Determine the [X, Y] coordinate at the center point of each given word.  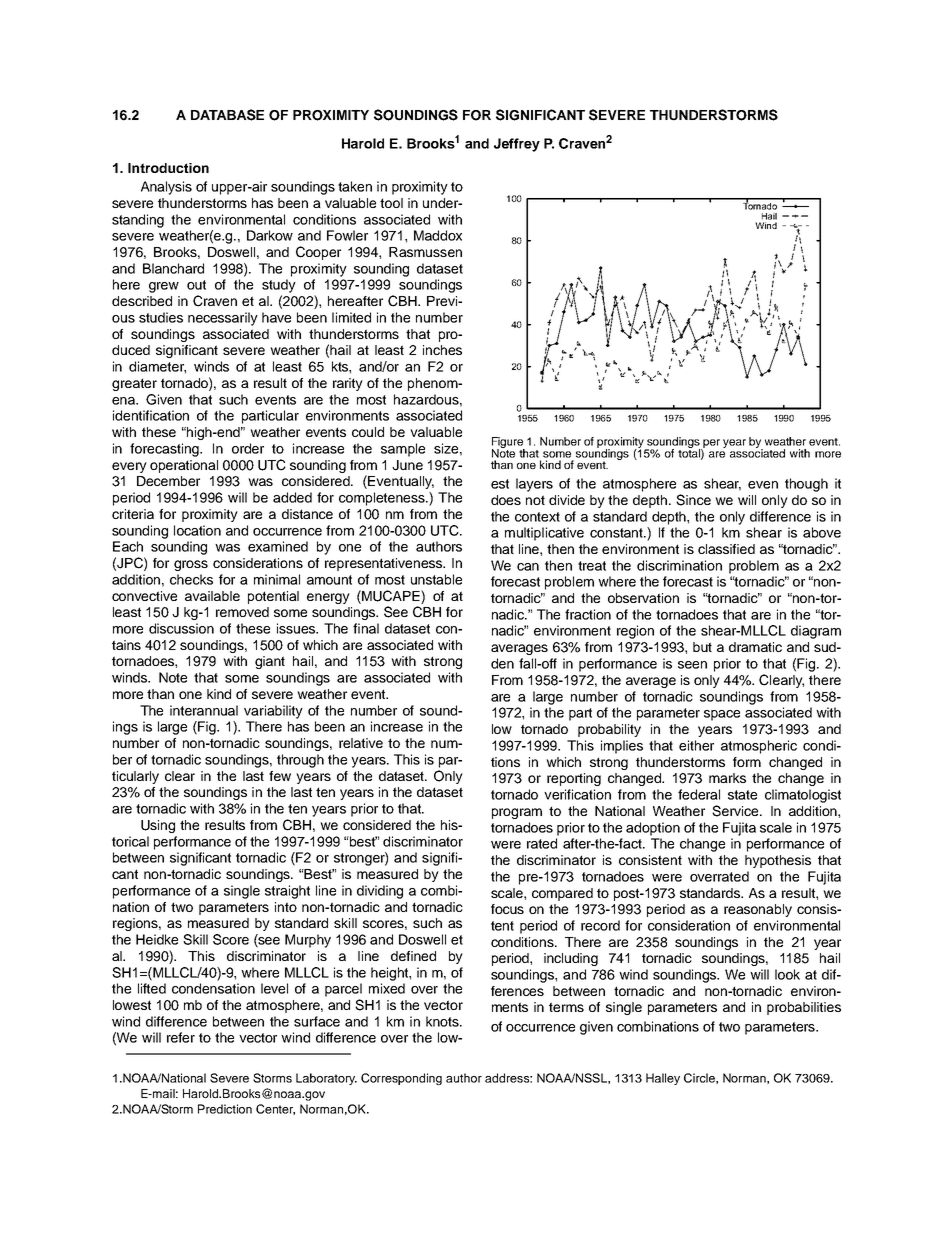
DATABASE [227, 115]
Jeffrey [517, 145]
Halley [663, 1079]
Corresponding [401, 1079]
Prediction [225, 1109]
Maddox [438, 235]
